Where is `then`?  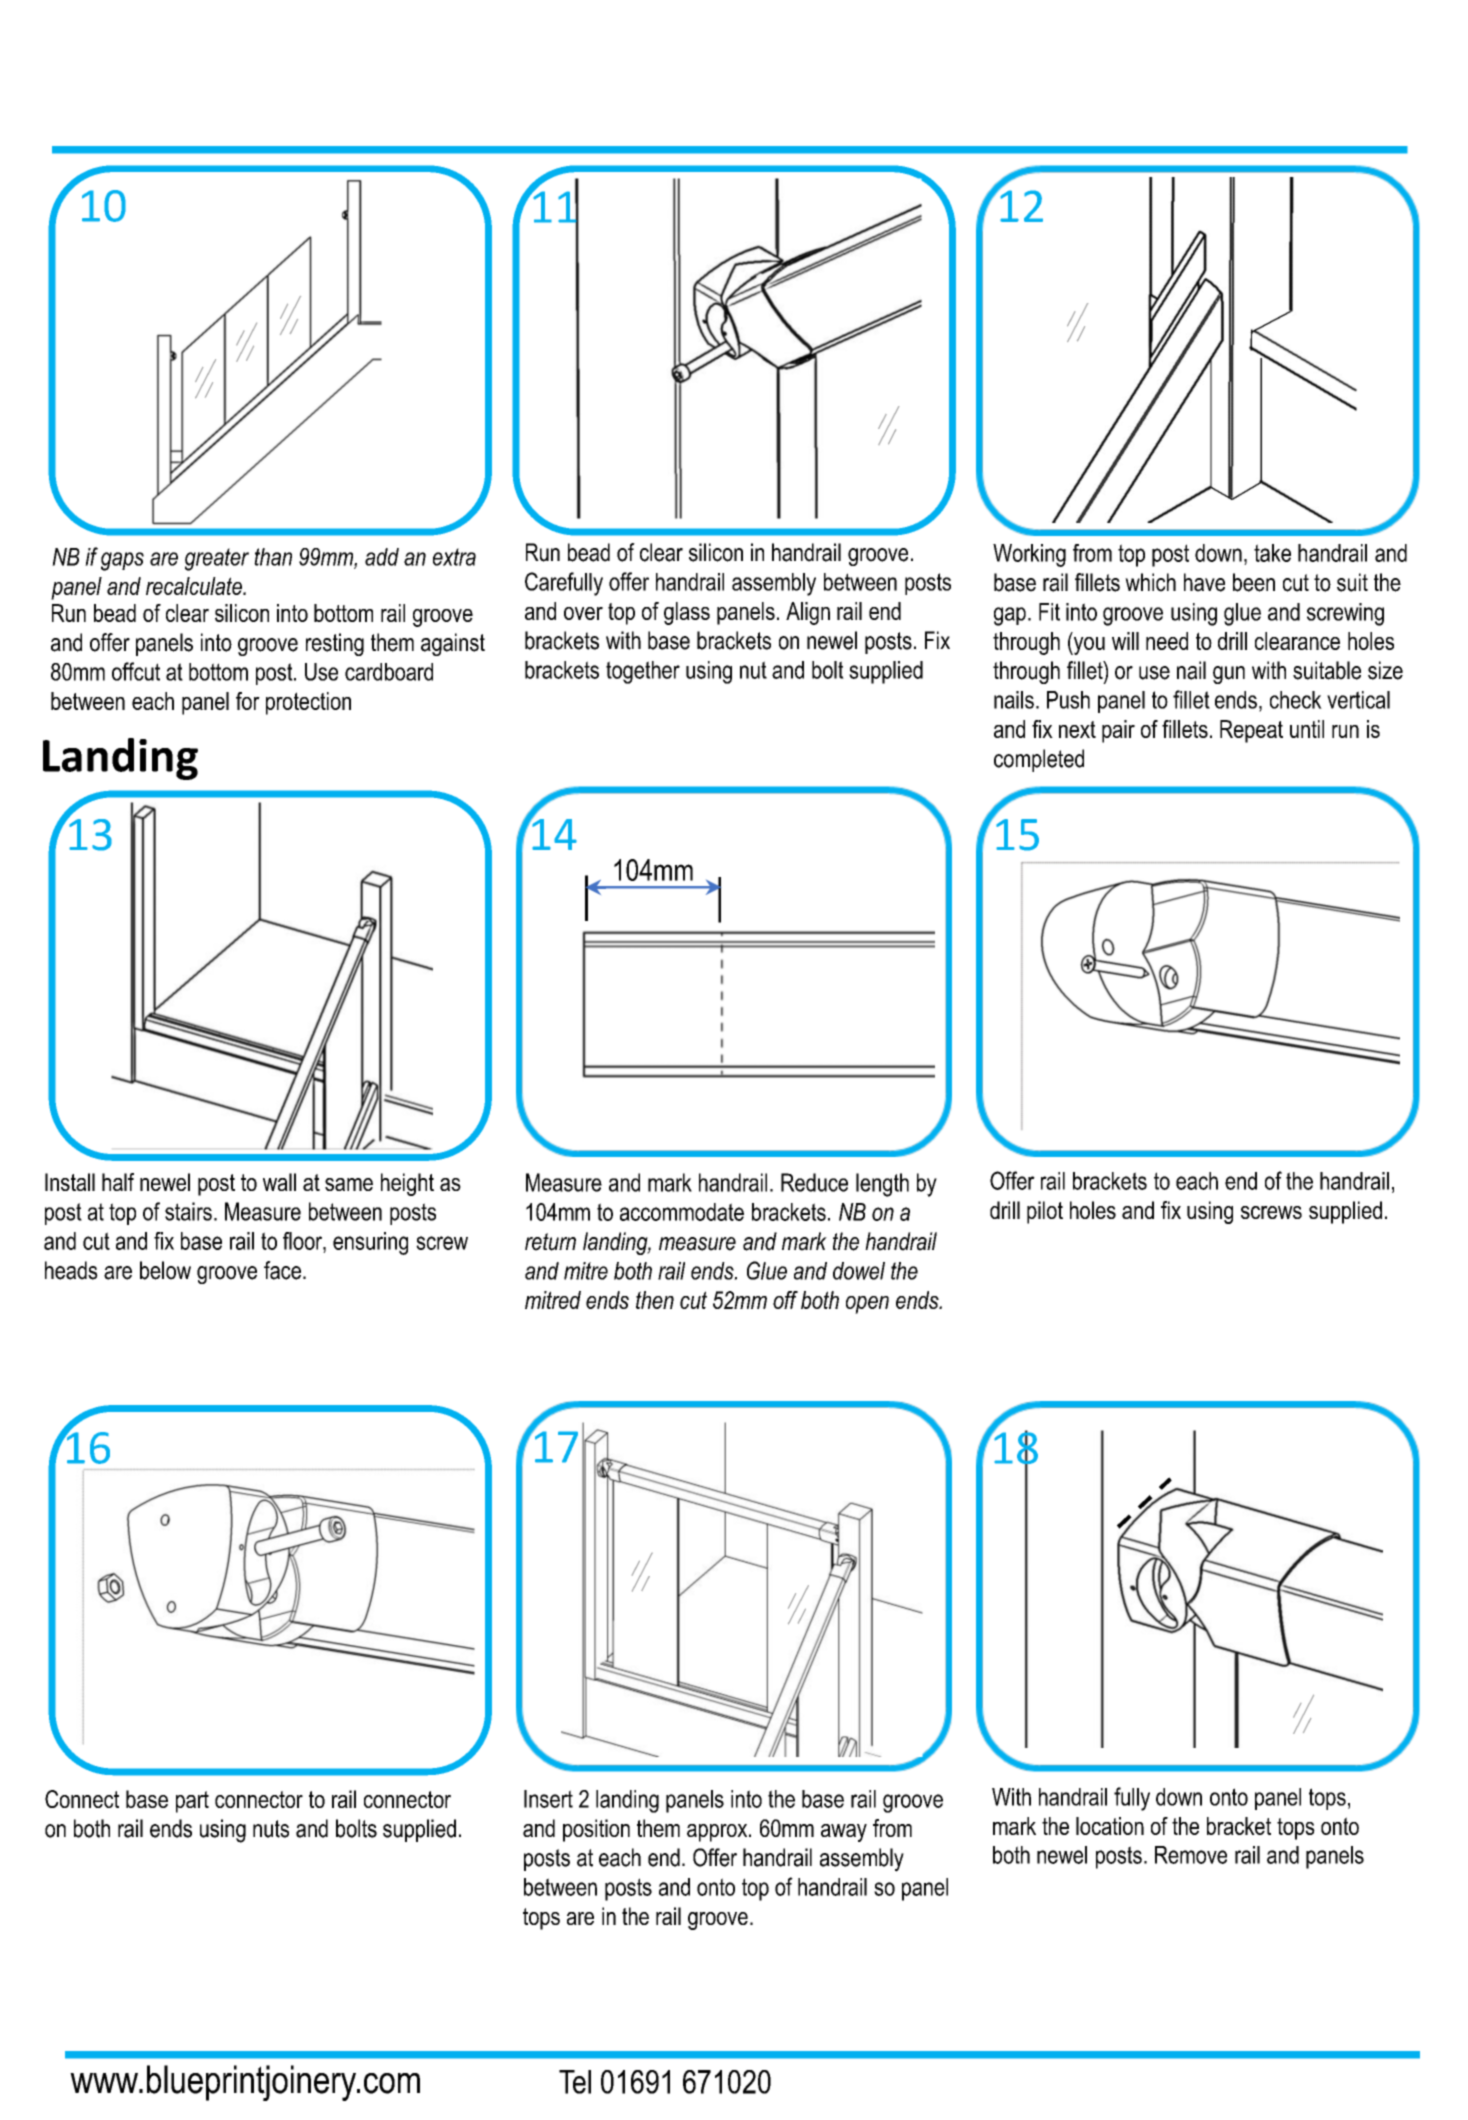
then is located at coordinates (655, 1300).
